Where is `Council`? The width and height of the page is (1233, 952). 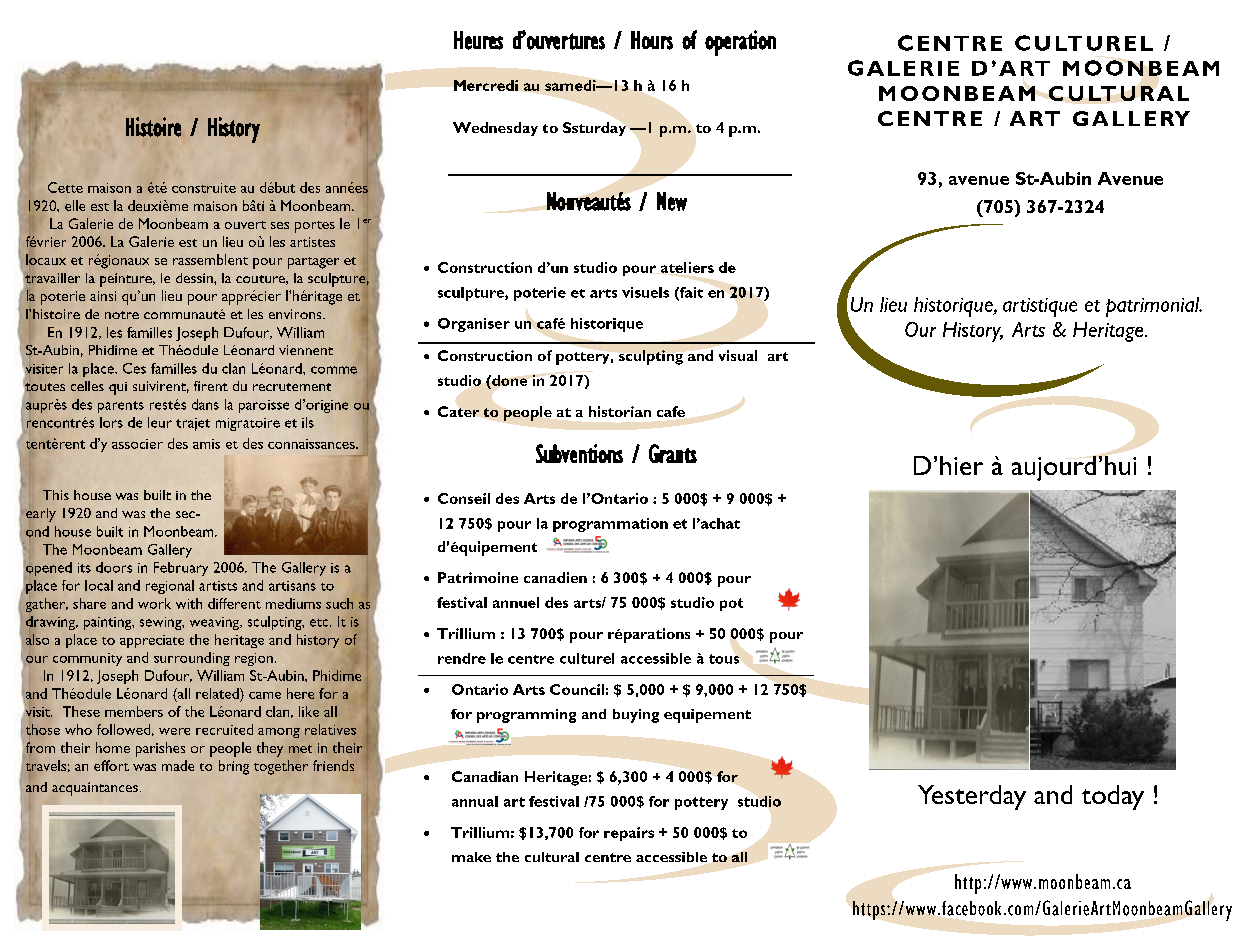 Council is located at coordinates (577, 689).
